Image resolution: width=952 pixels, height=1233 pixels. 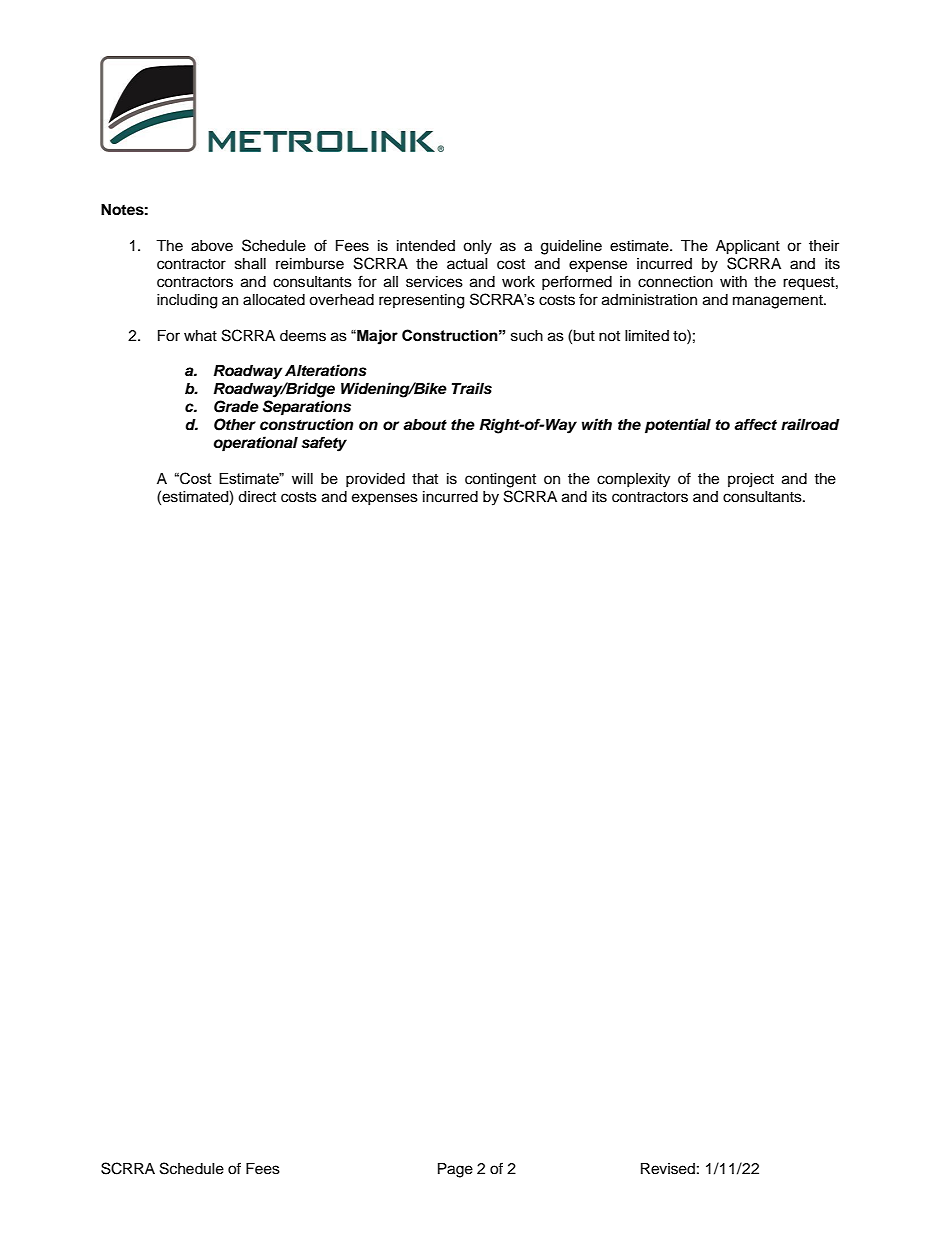 What do you see at coordinates (668, 1169) in the page?
I see `Revised` at bounding box center [668, 1169].
